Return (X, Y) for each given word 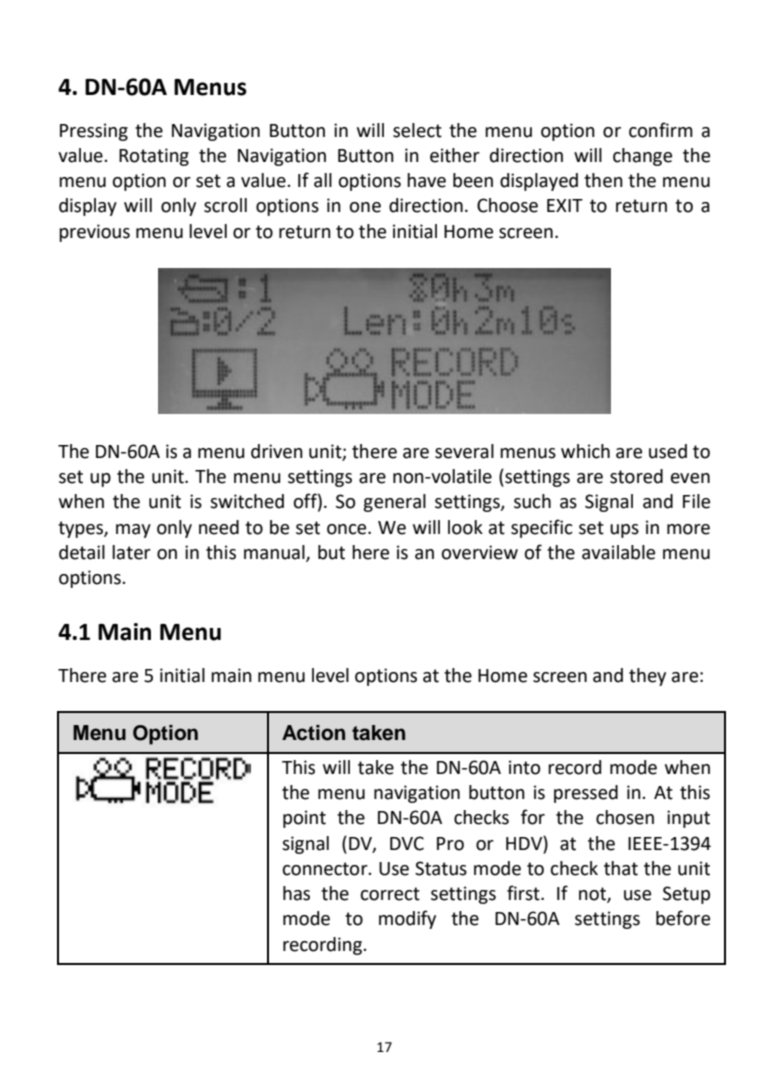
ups (624, 531)
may (133, 531)
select (417, 130)
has (296, 893)
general (394, 503)
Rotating (154, 157)
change (642, 157)
